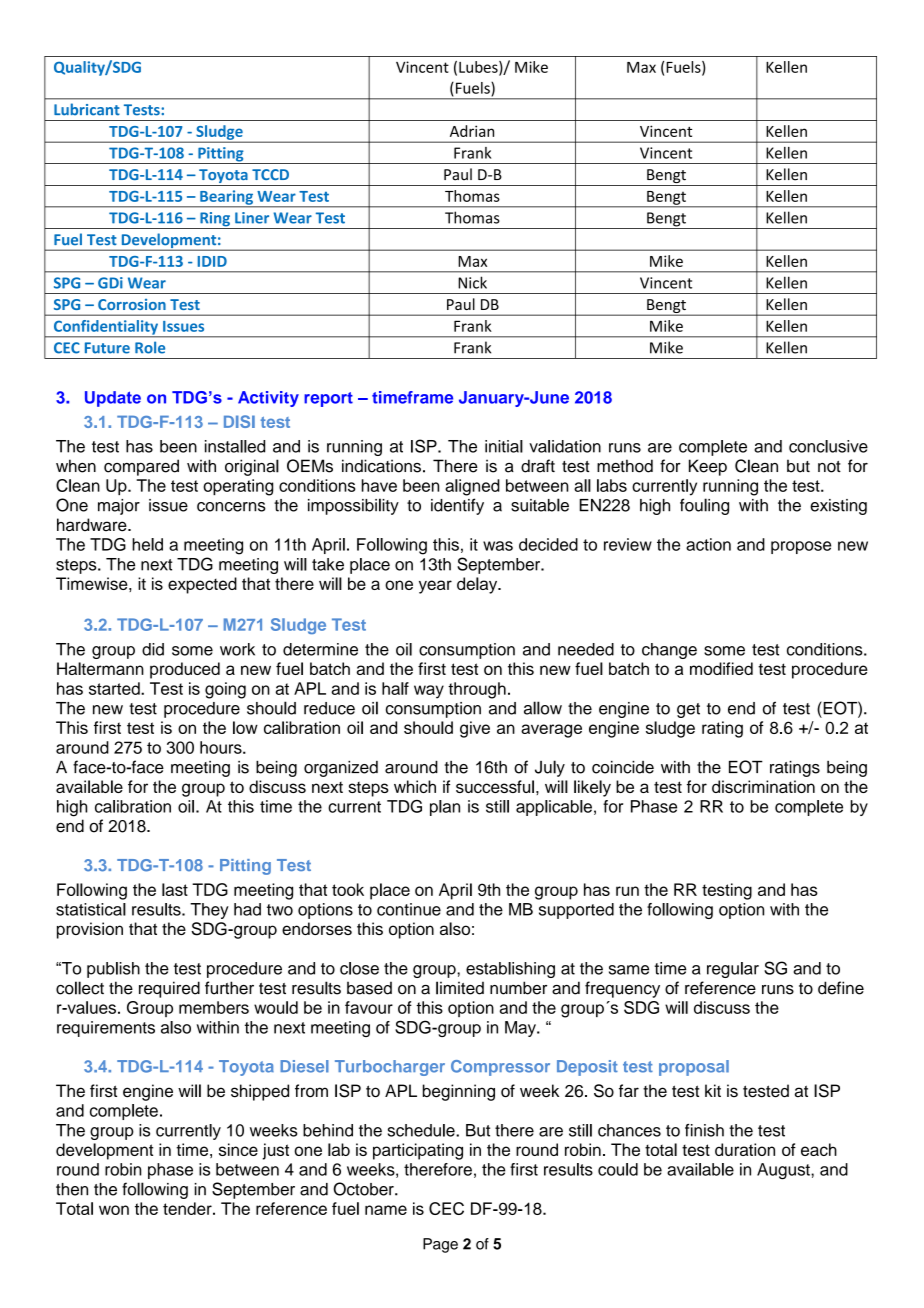  I want to click on compared, so click(141, 467).
